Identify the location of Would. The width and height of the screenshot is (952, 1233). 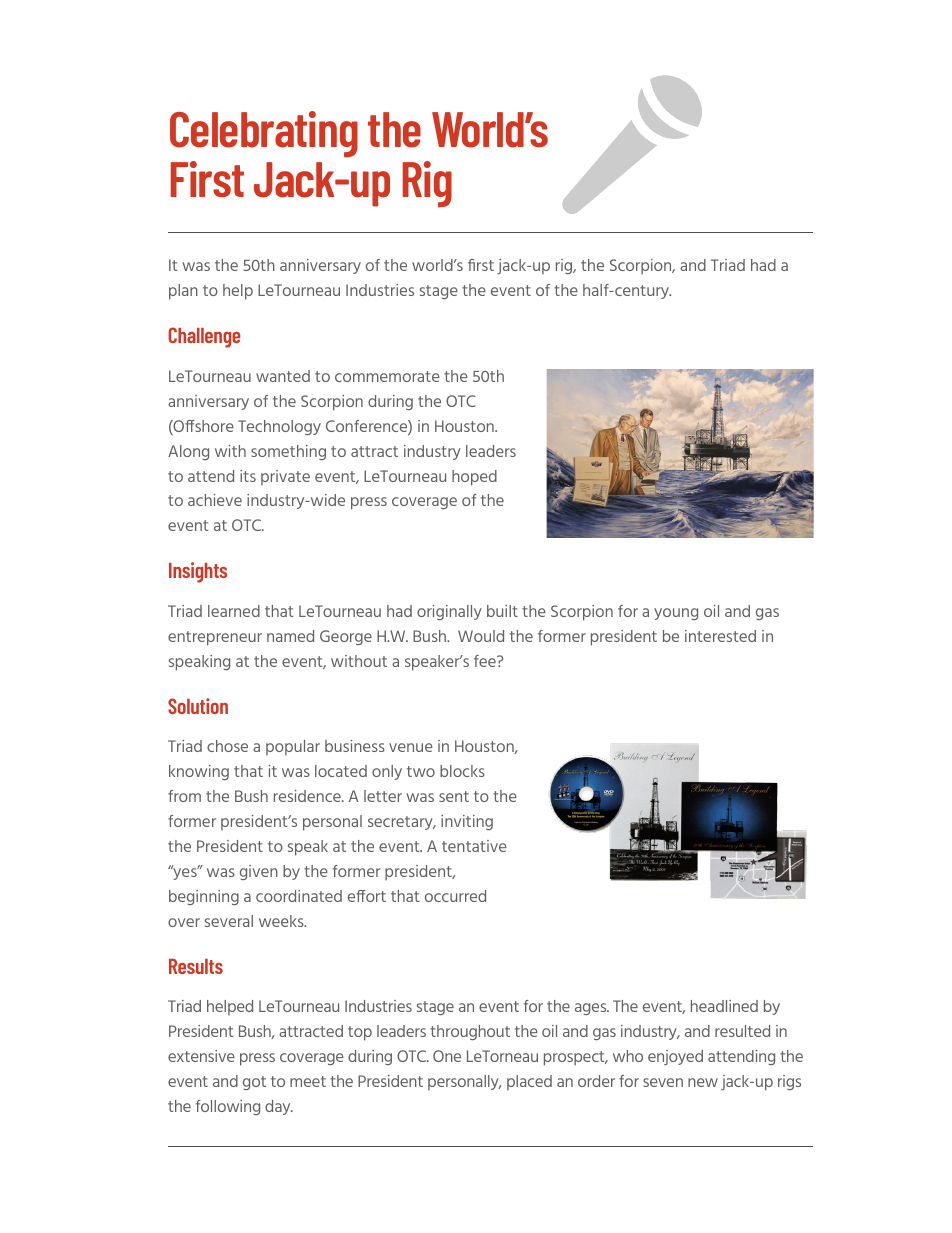
(481, 636).
